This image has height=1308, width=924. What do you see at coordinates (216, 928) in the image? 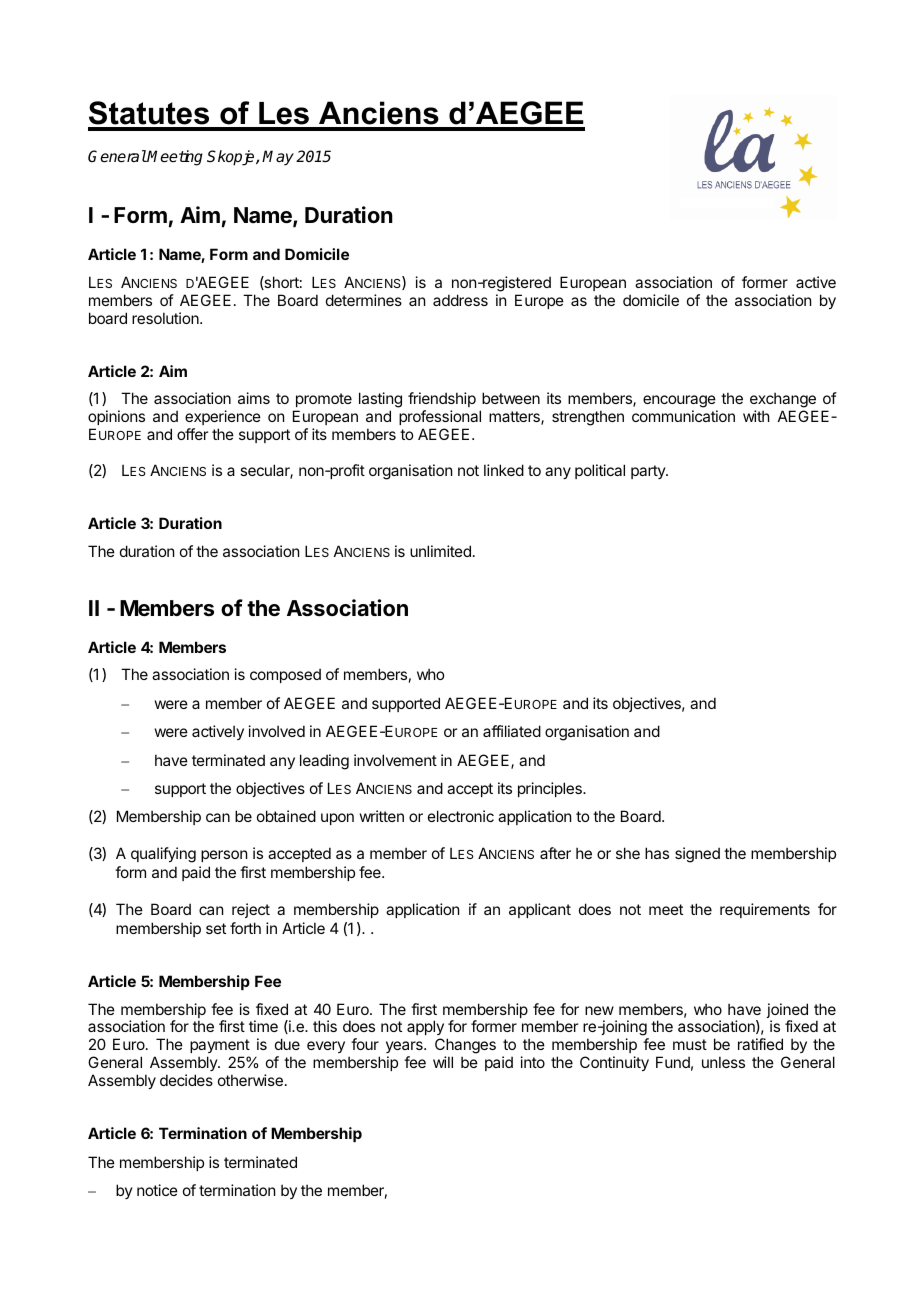
I see `set` at bounding box center [216, 928].
